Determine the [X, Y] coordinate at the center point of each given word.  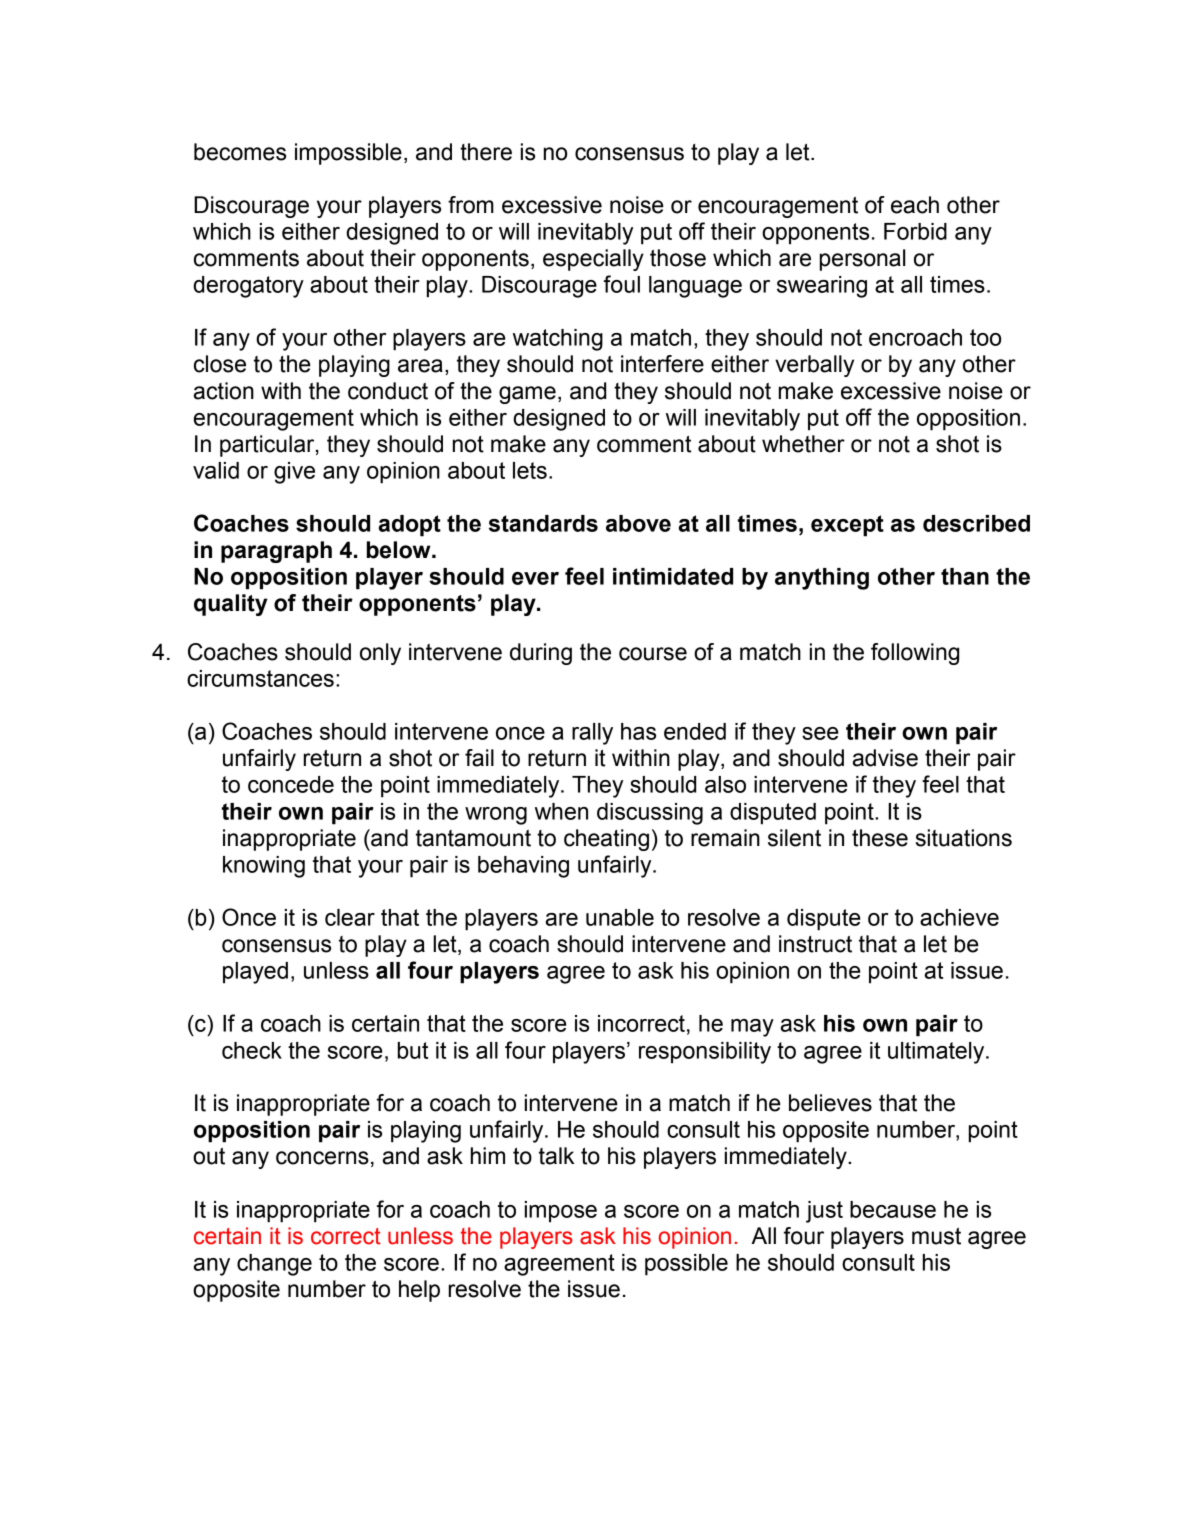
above [638, 523]
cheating [606, 840]
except [847, 526]
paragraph [276, 552]
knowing [264, 867]
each [915, 205]
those [678, 258]
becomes [240, 152]
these [880, 838]
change [274, 1265]
